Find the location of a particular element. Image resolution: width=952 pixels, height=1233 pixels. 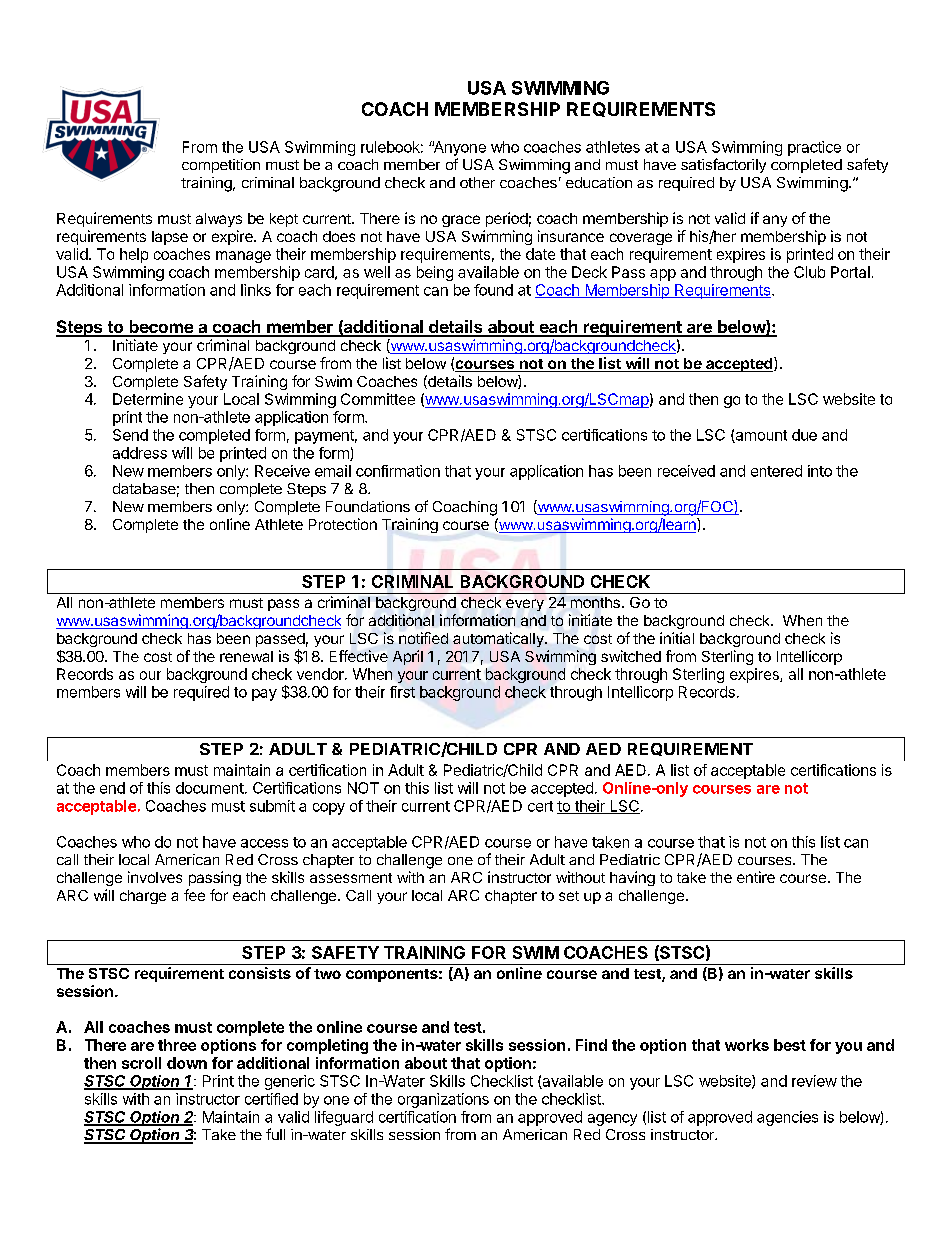

competition is located at coordinates (221, 166).
